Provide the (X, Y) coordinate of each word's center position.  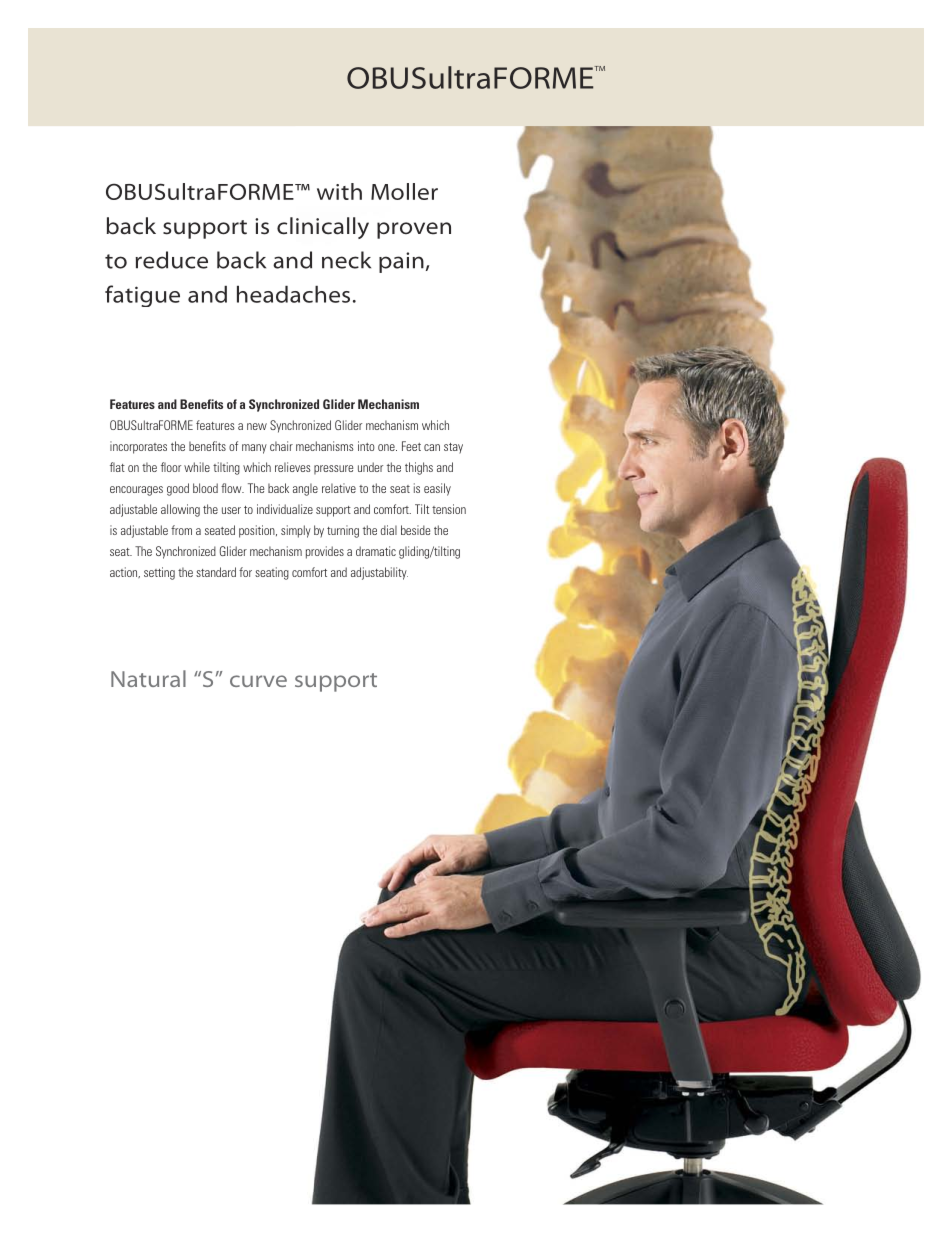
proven (414, 230)
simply (296, 531)
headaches (293, 294)
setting (159, 573)
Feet (411, 446)
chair (281, 446)
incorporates (138, 447)
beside (415, 530)
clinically (323, 228)
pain (401, 262)
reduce (172, 260)
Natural (148, 678)
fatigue (142, 296)
